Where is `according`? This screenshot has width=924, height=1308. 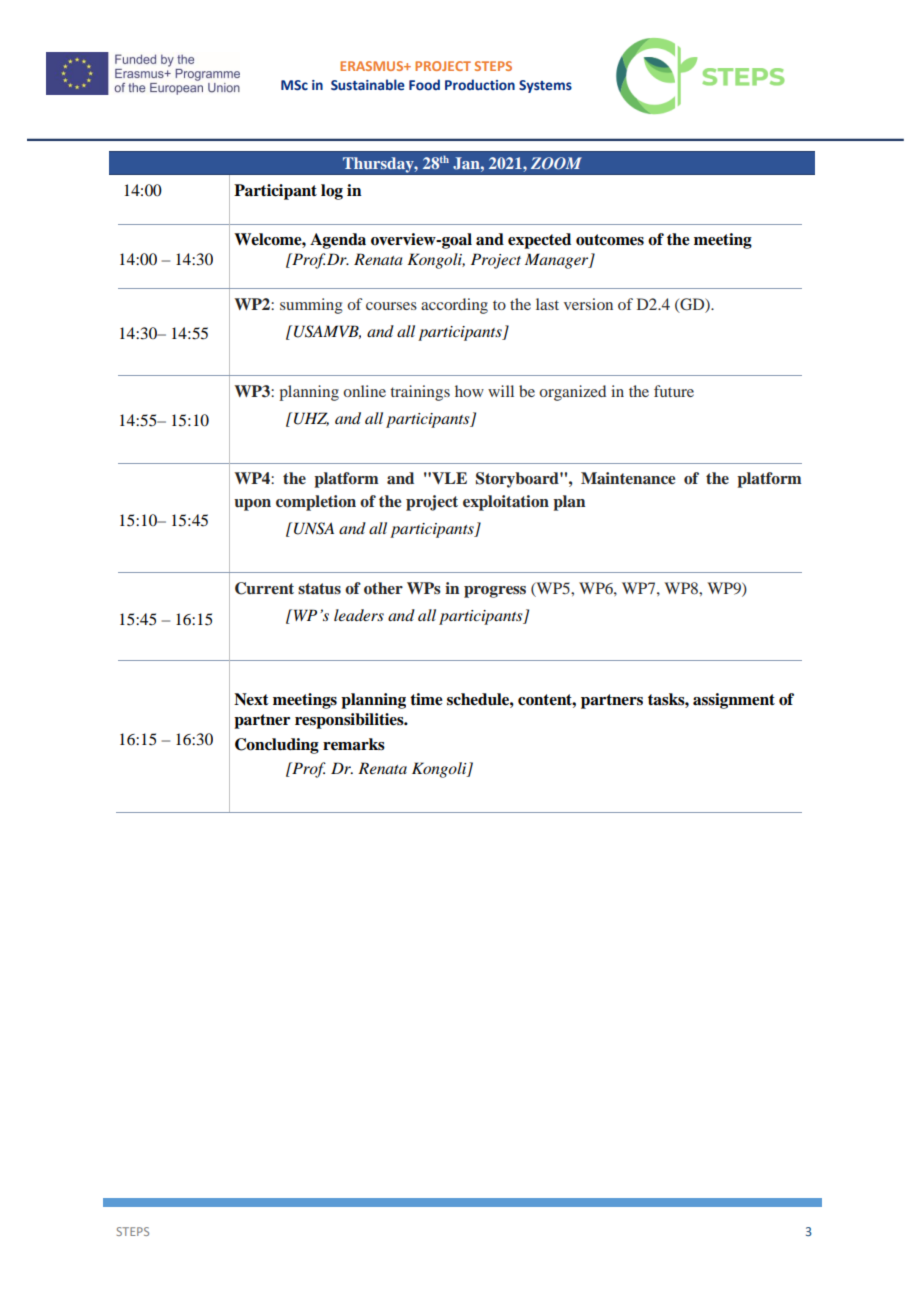
according is located at coordinates (454, 306).
